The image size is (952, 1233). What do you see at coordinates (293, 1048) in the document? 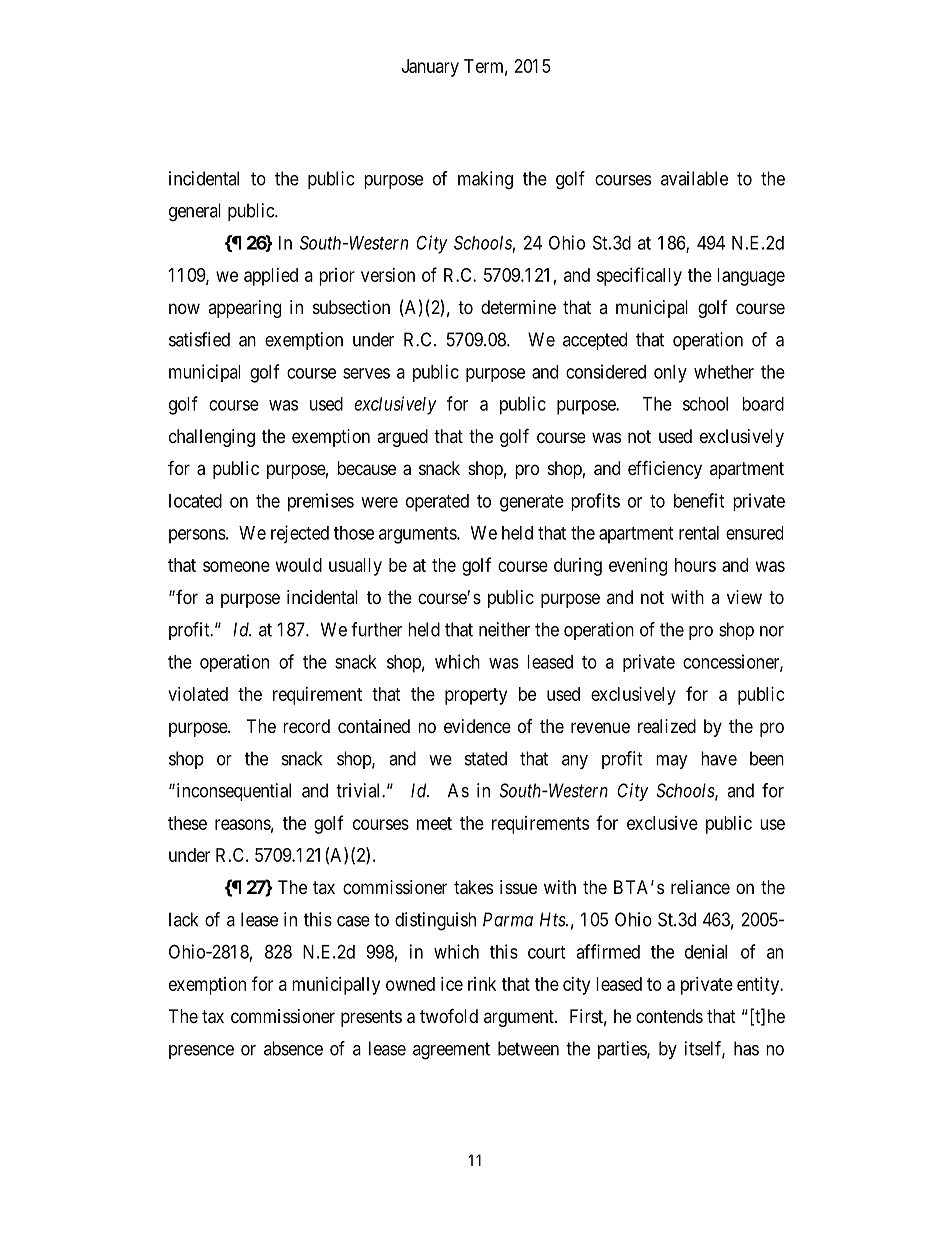
I see `absence` at bounding box center [293, 1048].
